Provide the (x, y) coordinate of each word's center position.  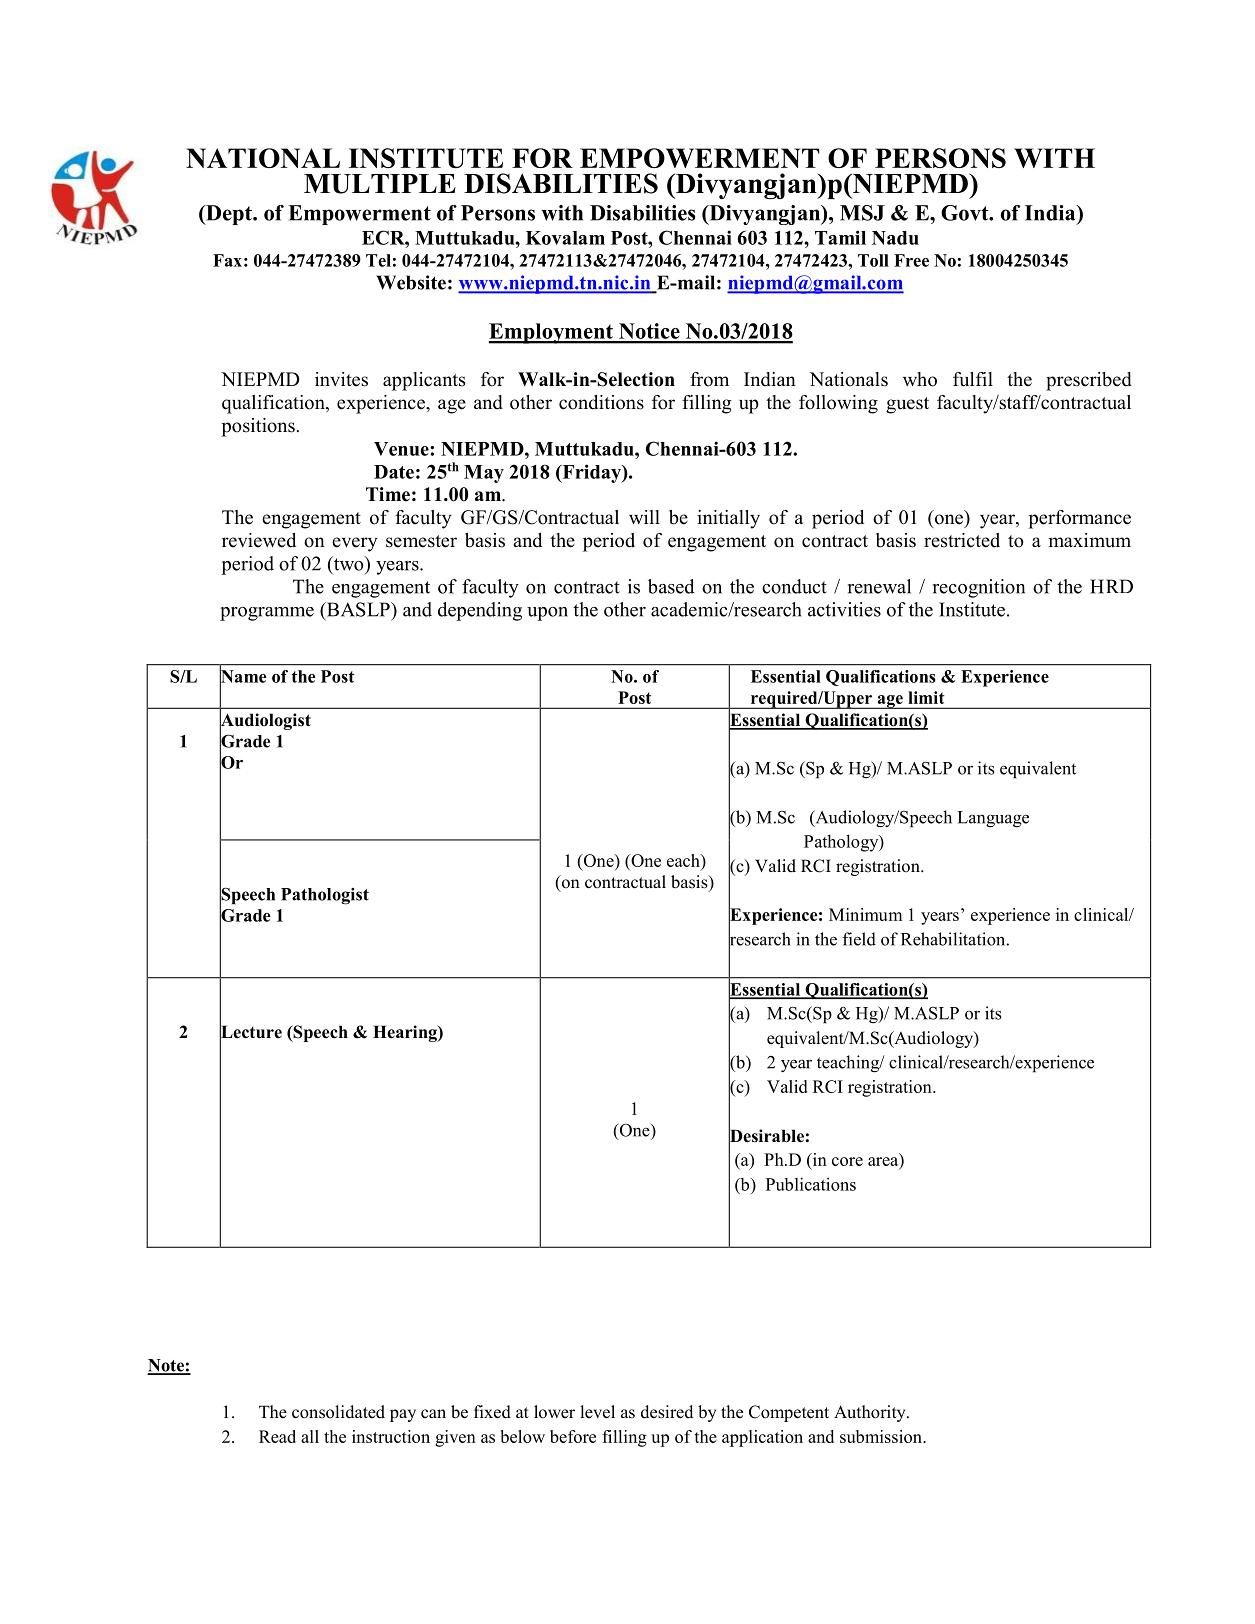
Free (911, 260)
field (859, 939)
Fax (227, 260)
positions (259, 427)
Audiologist (265, 721)
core (847, 1161)
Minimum (865, 914)
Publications (811, 1184)
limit (926, 697)
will (644, 517)
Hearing (406, 1033)
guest (907, 405)
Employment (552, 333)
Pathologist (325, 896)
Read (277, 1436)
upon (547, 614)
